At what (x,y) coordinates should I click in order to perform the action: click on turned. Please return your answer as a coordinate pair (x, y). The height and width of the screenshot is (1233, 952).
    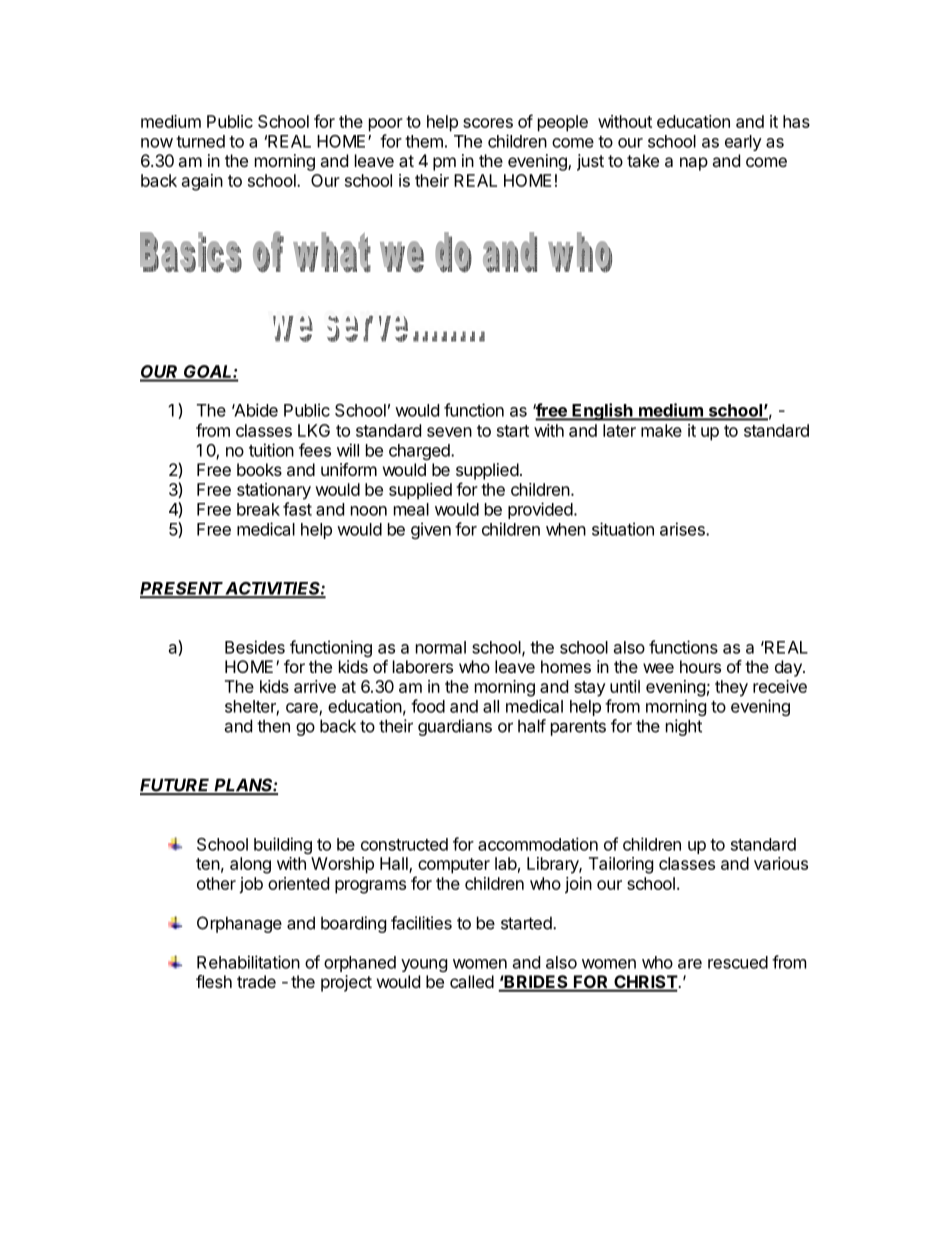
    Looking at the image, I should click on (200, 141).
